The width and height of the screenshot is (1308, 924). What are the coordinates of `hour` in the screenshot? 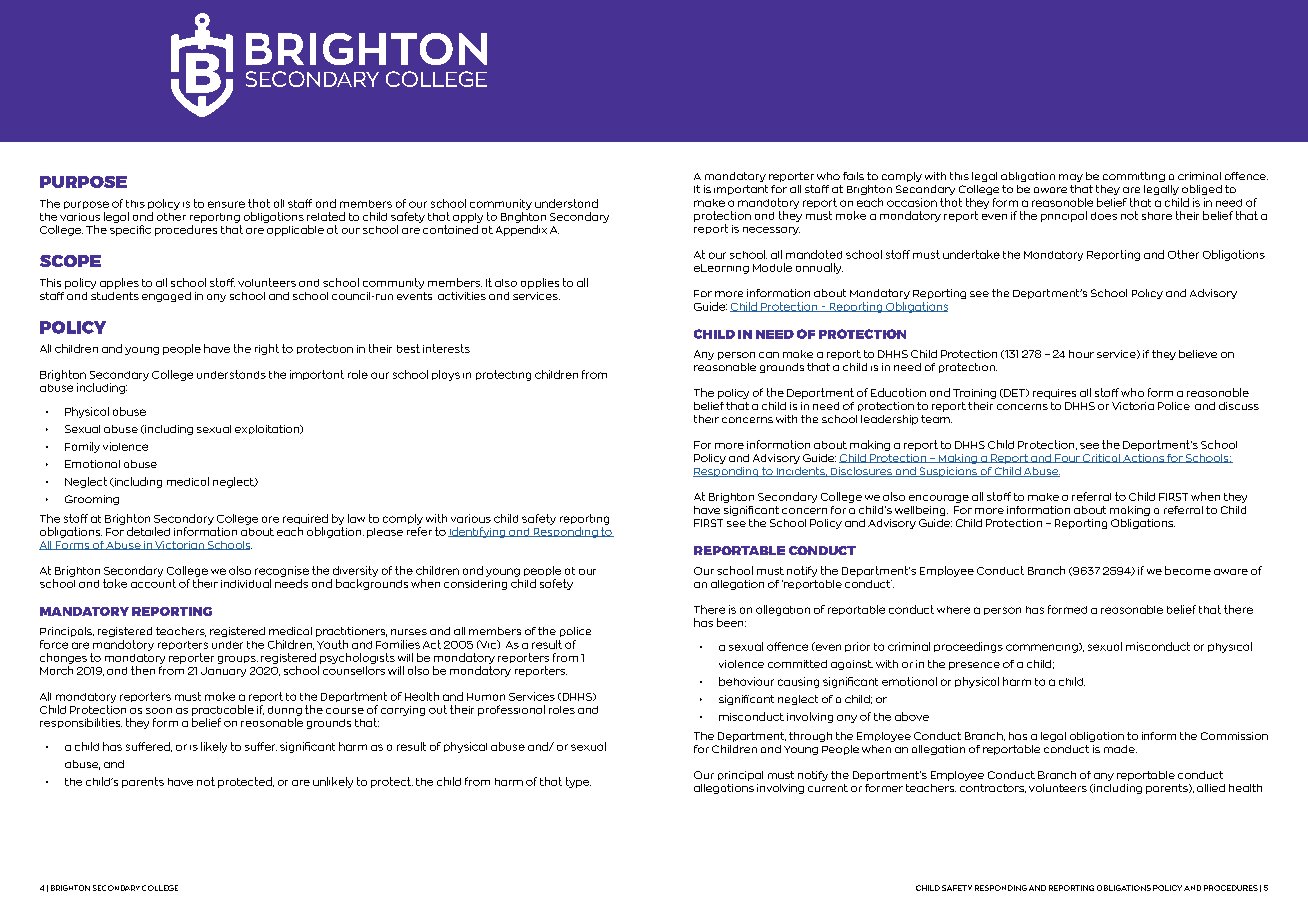 It's located at (1081, 354).
